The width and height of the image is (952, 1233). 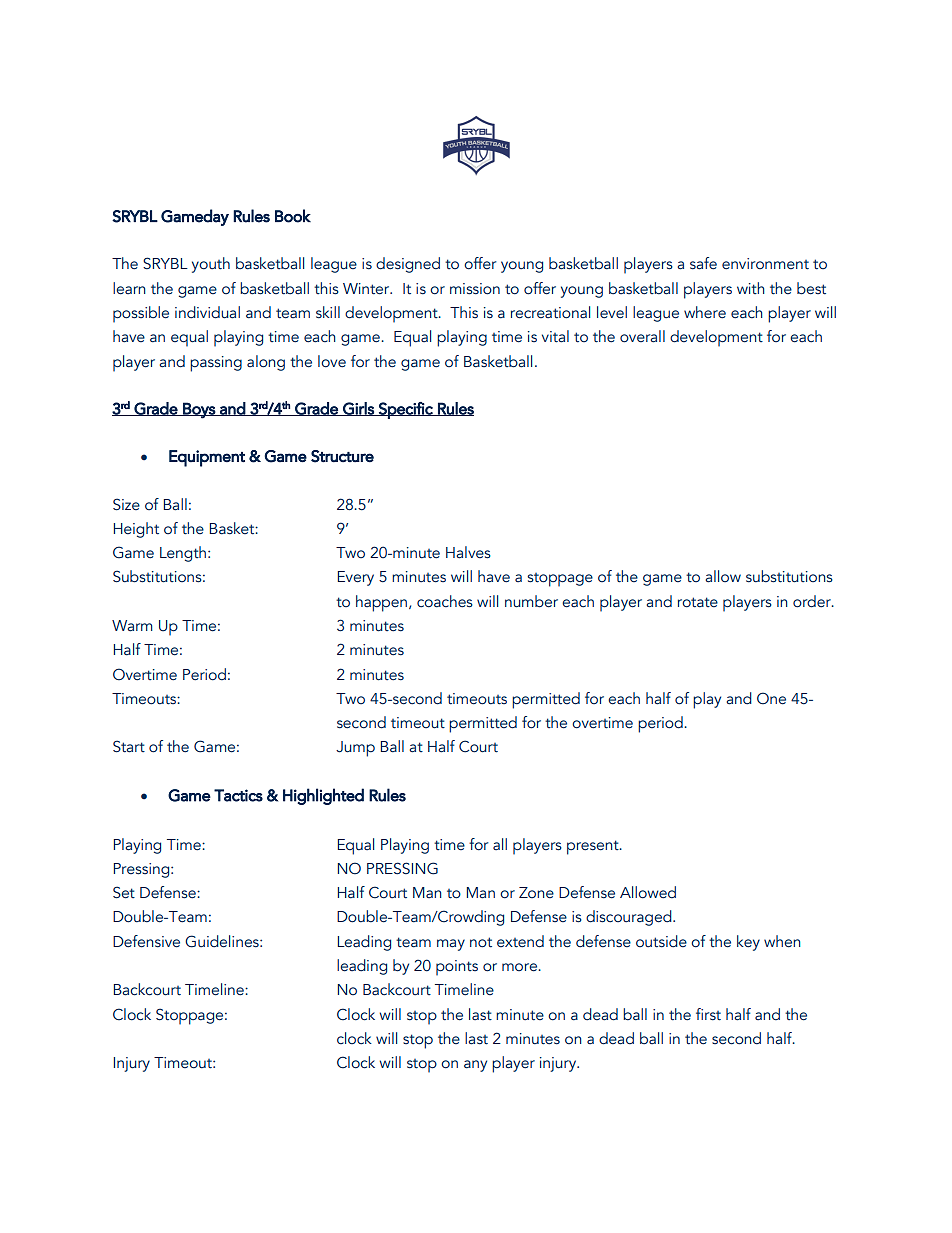 What do you see at coordinates (408, 265) in the image?
I see `designed` at bounding box center [408, 265].
